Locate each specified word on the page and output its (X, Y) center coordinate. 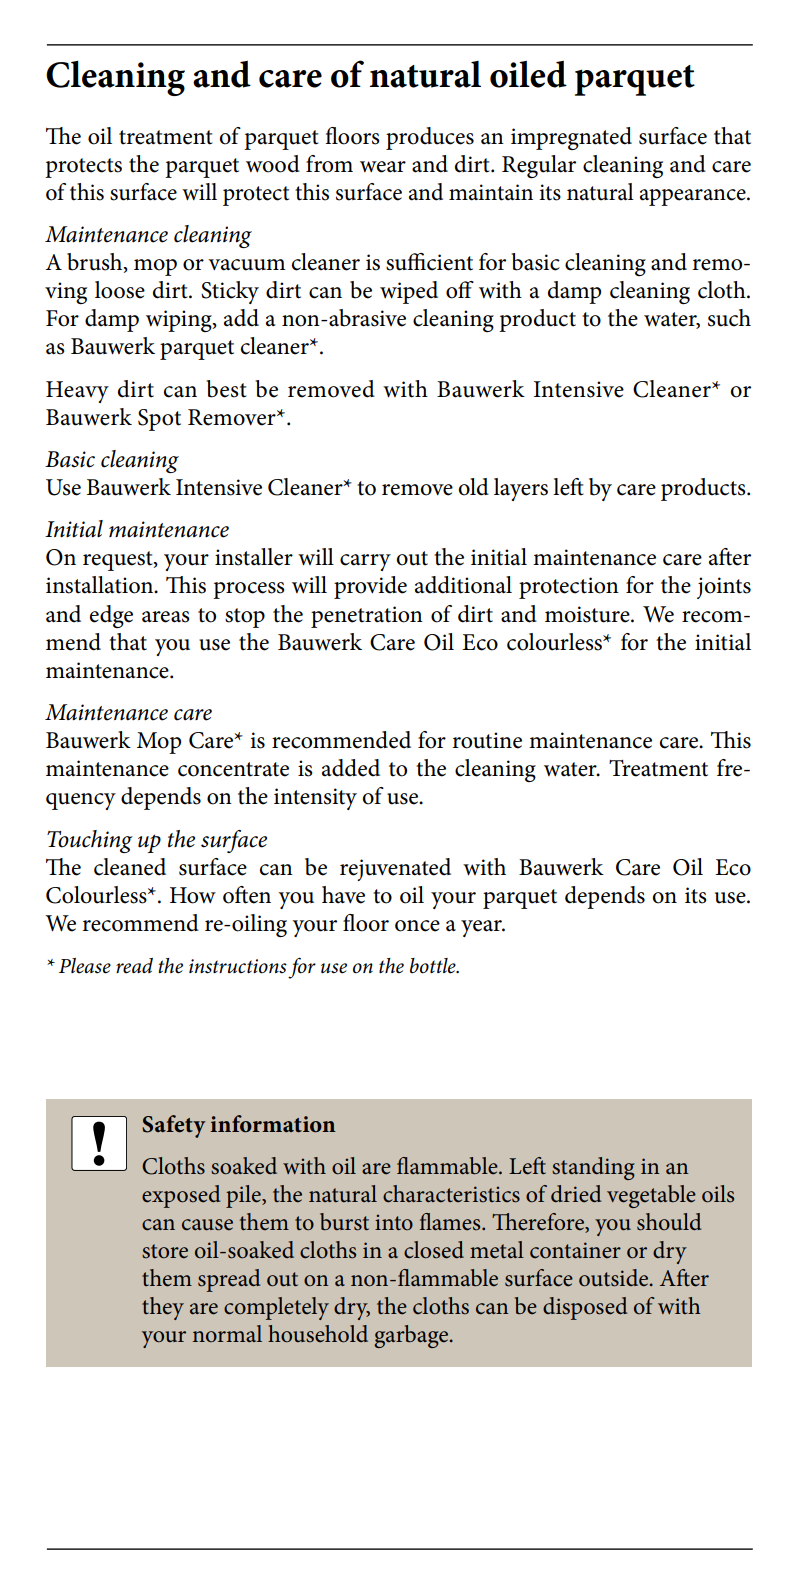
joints (724, 588)
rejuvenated (395, 869)
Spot (159, 420)
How (193, 895)
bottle (434, 966)
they (163, 1308)
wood (273, 164)
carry (365, 562)
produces (430, 138)
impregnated (571, 138)
